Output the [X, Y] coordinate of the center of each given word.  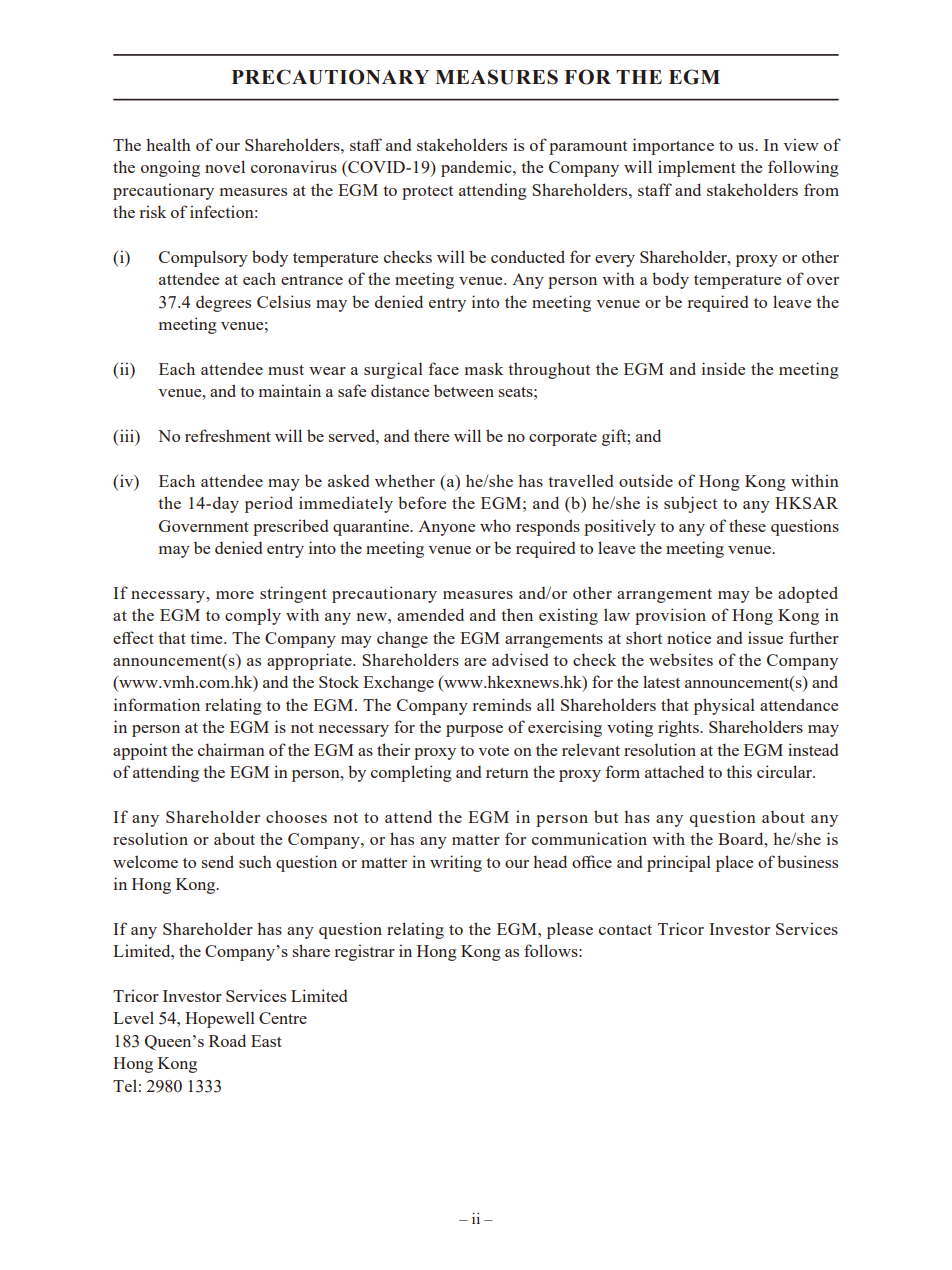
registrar [365, 952]
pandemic [477, 168]
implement [697, 168]
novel [225, 166]
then [517, 614]
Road [227, 1040]
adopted [808, 594]
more [235, 595]
